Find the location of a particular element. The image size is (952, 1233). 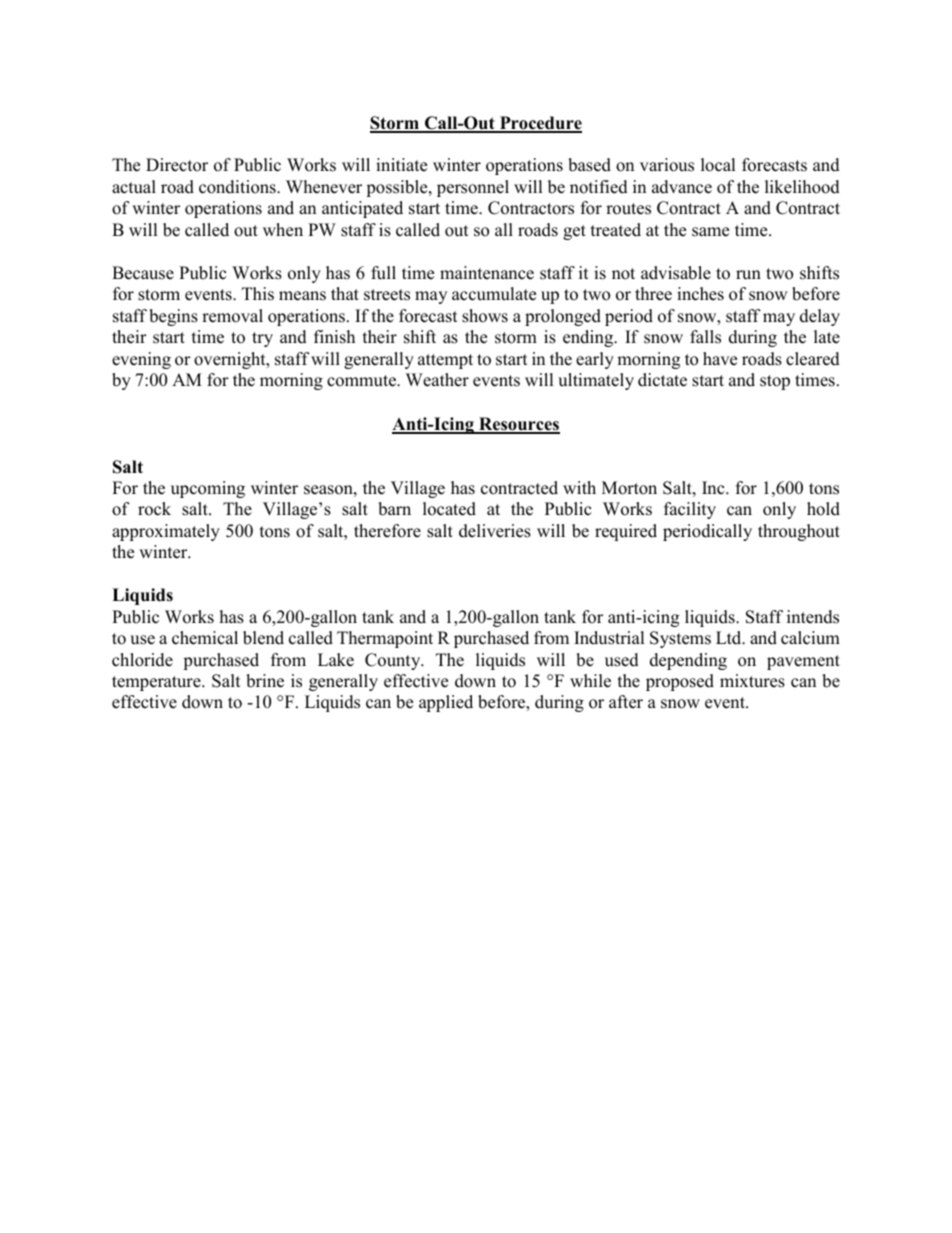

Director is located at coordinates (177, 165).
